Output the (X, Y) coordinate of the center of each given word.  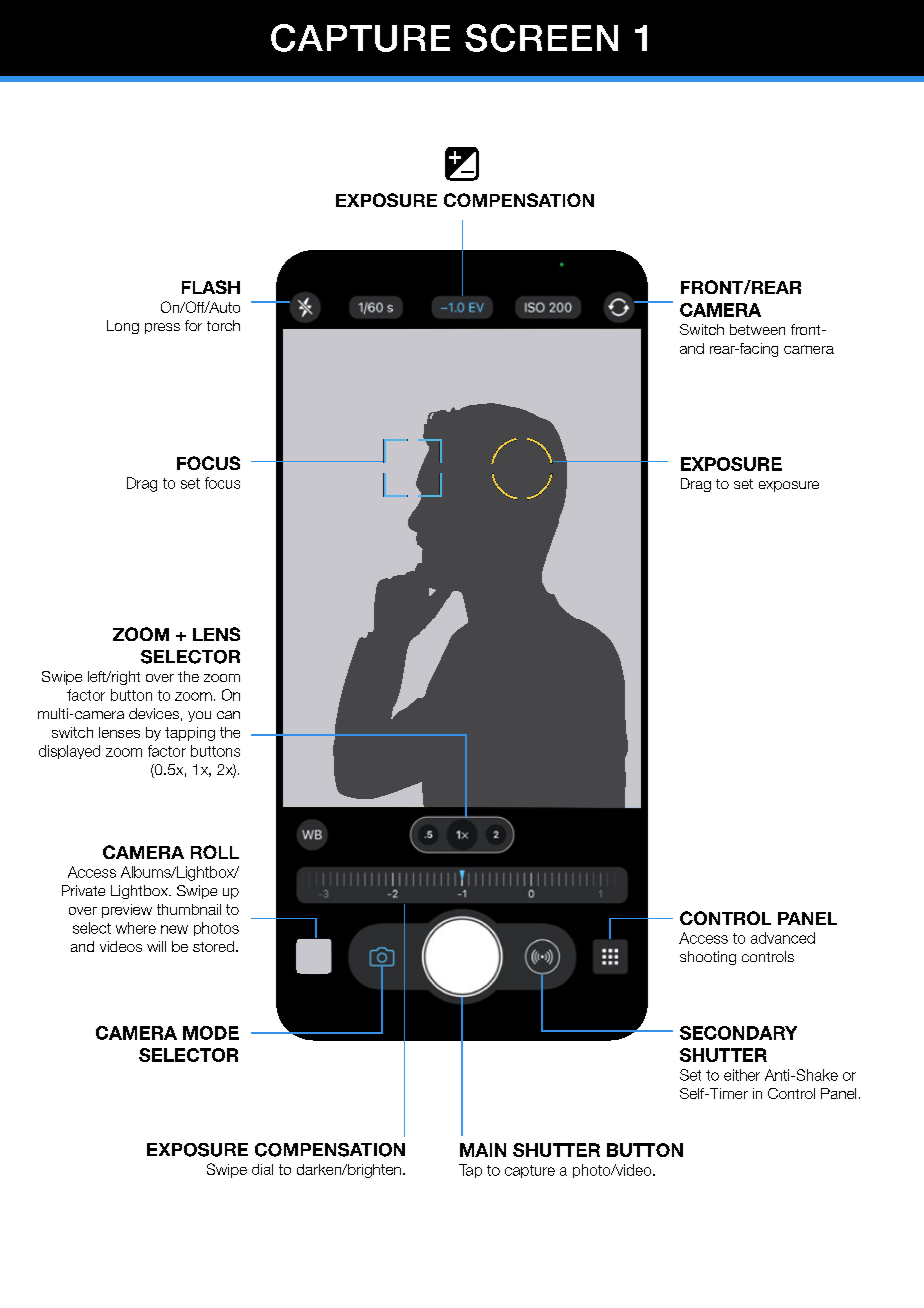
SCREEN (541, 38)
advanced (783, 938)
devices (154, 713)
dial (262, 1169)
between (757, 329)
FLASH (211, 287)
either (742, 1075)
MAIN (483, 1150)
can (228, 715)
